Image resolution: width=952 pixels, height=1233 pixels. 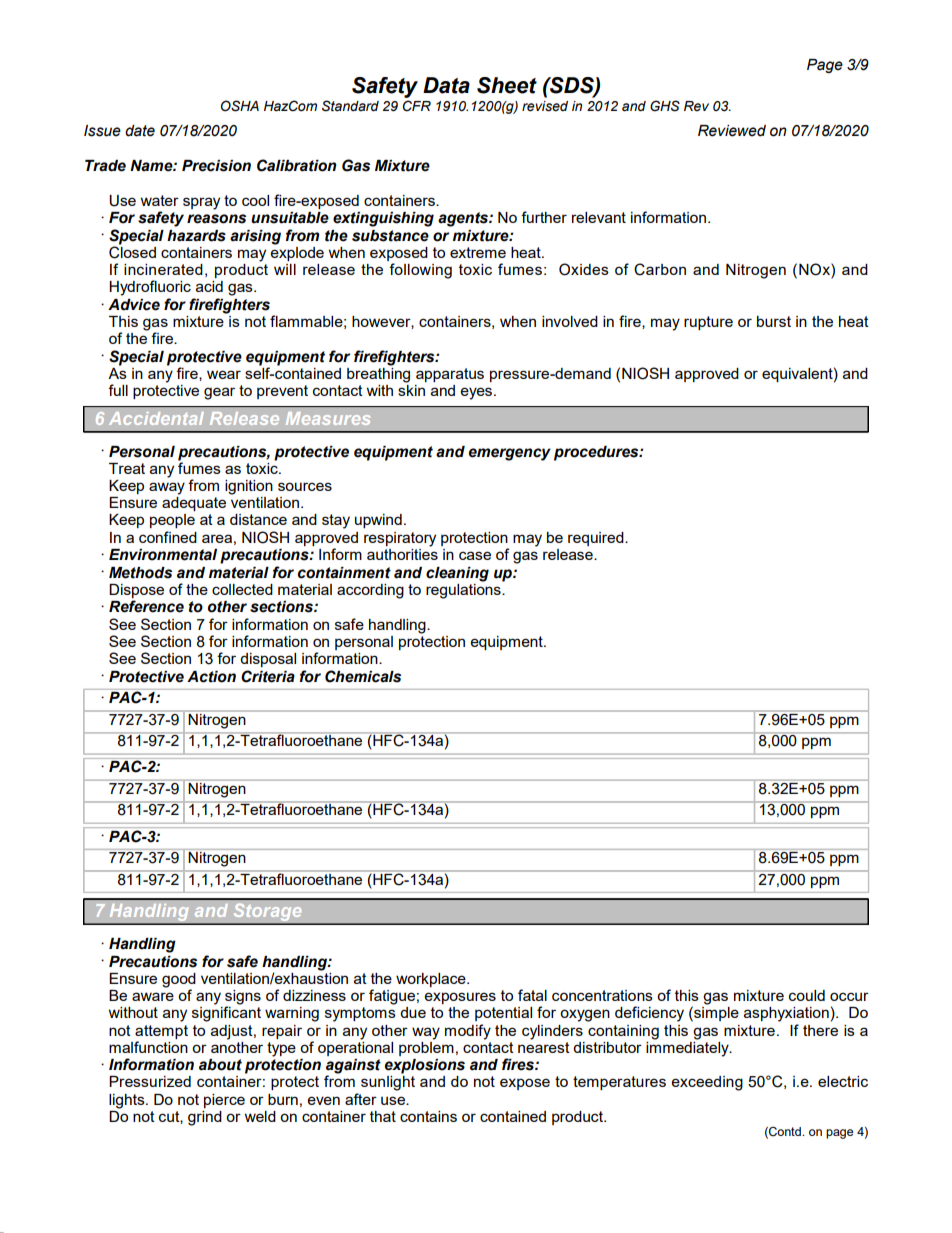 What do you see at coordinates (774, 321) in the document?
I see `burst` at bounding box center [774, 321].
